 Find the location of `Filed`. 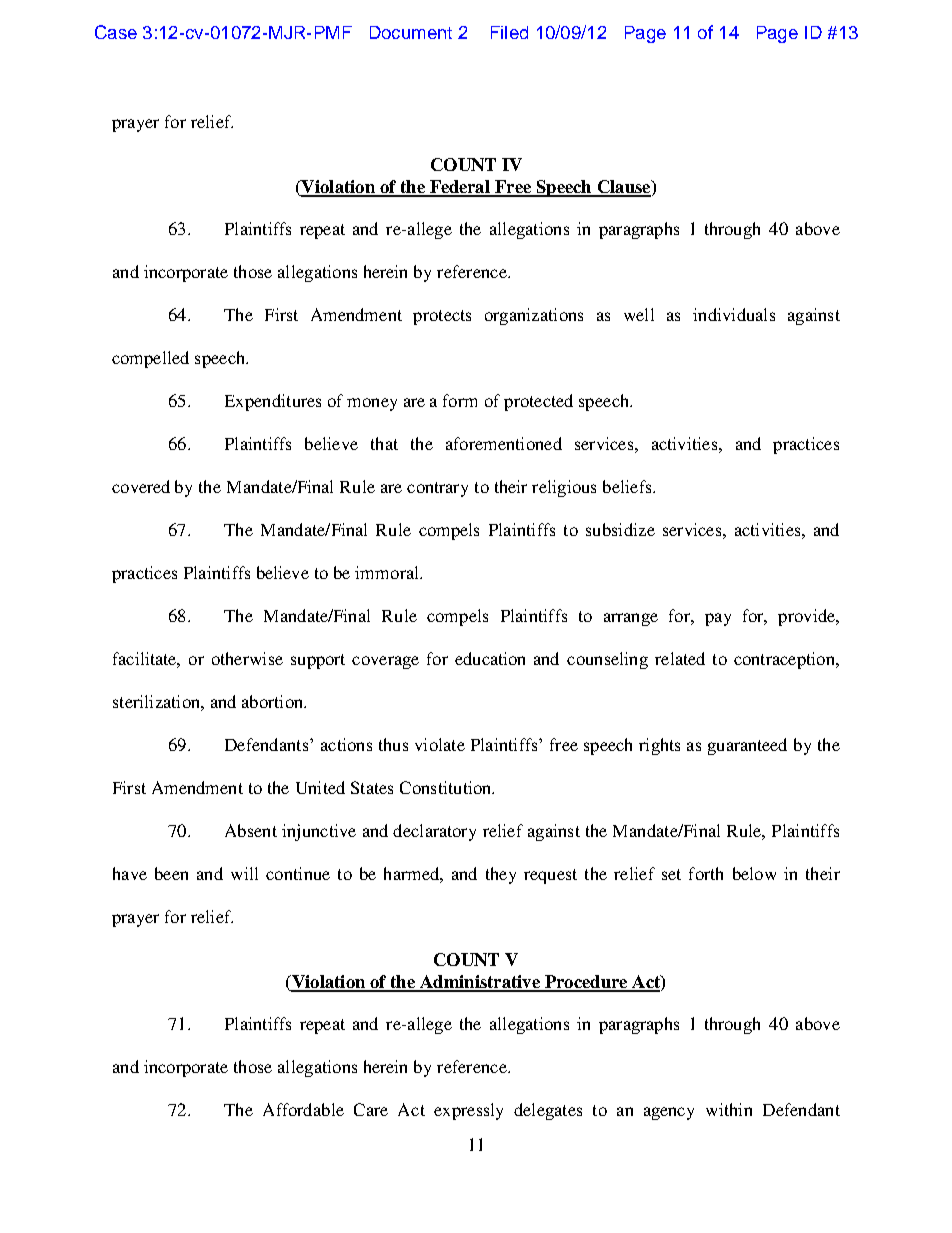

Filed is located at coordinates (509, 32).
